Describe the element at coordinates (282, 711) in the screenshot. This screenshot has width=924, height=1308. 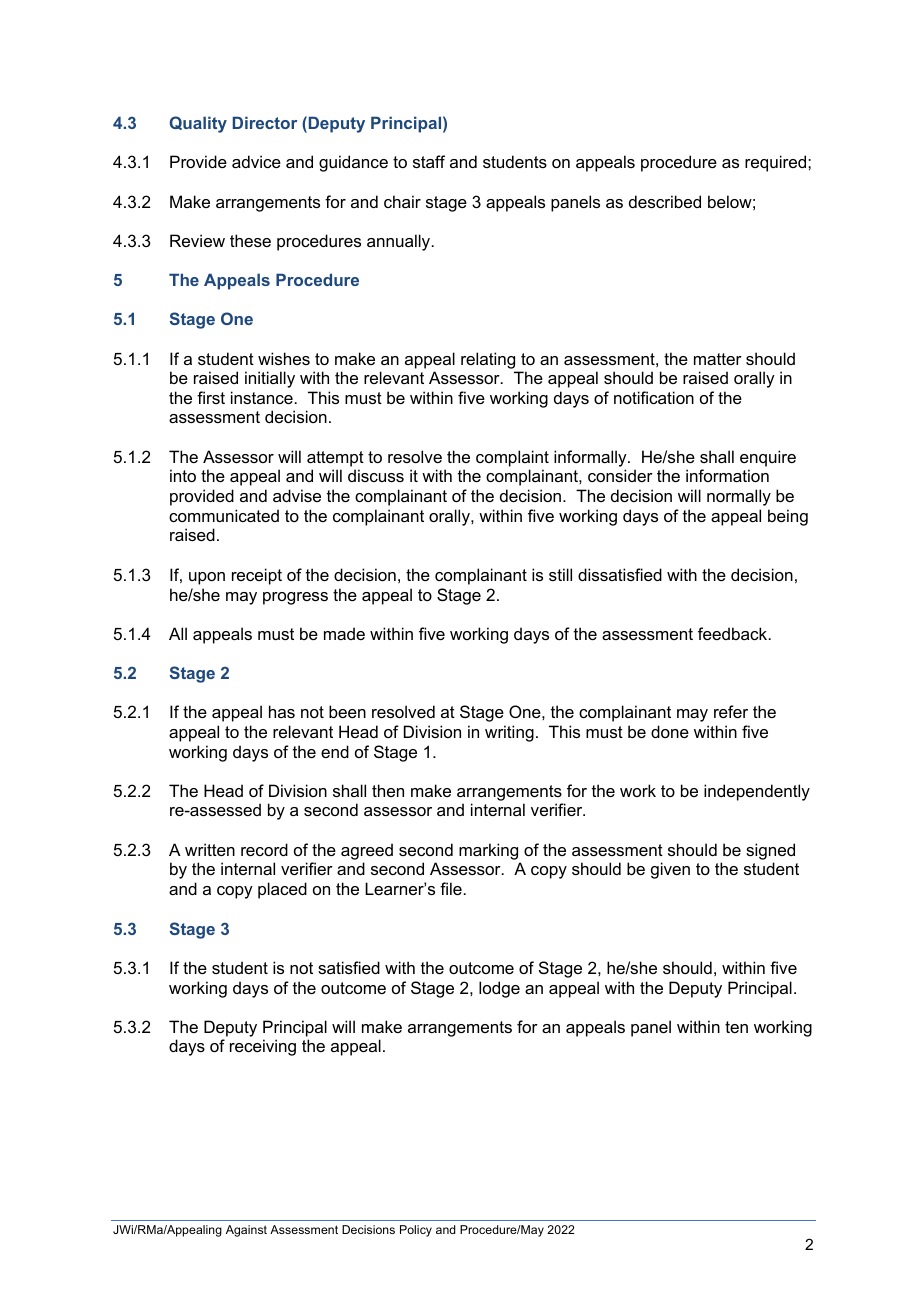
I see `has` at that location.
